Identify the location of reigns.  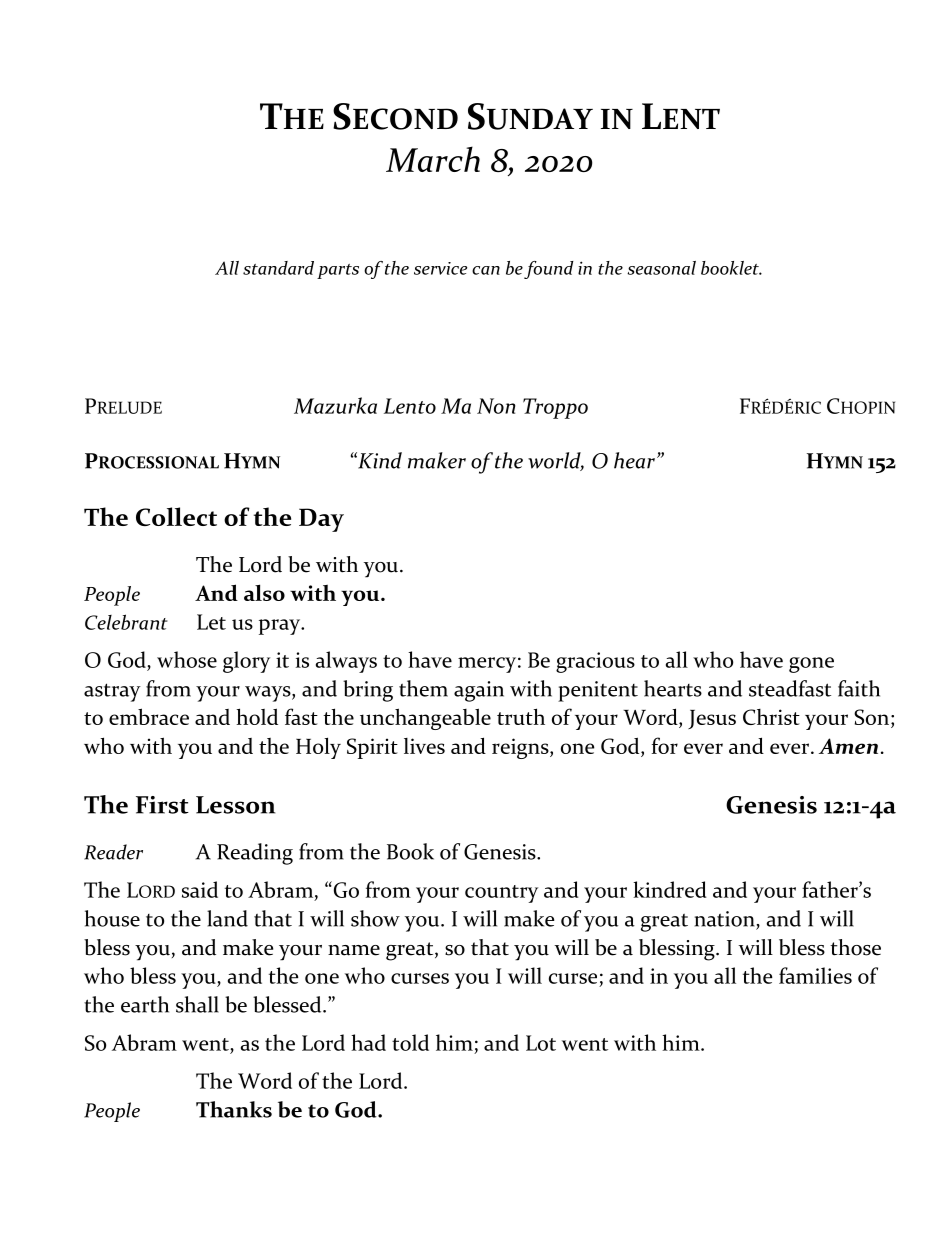
(521, 748).
